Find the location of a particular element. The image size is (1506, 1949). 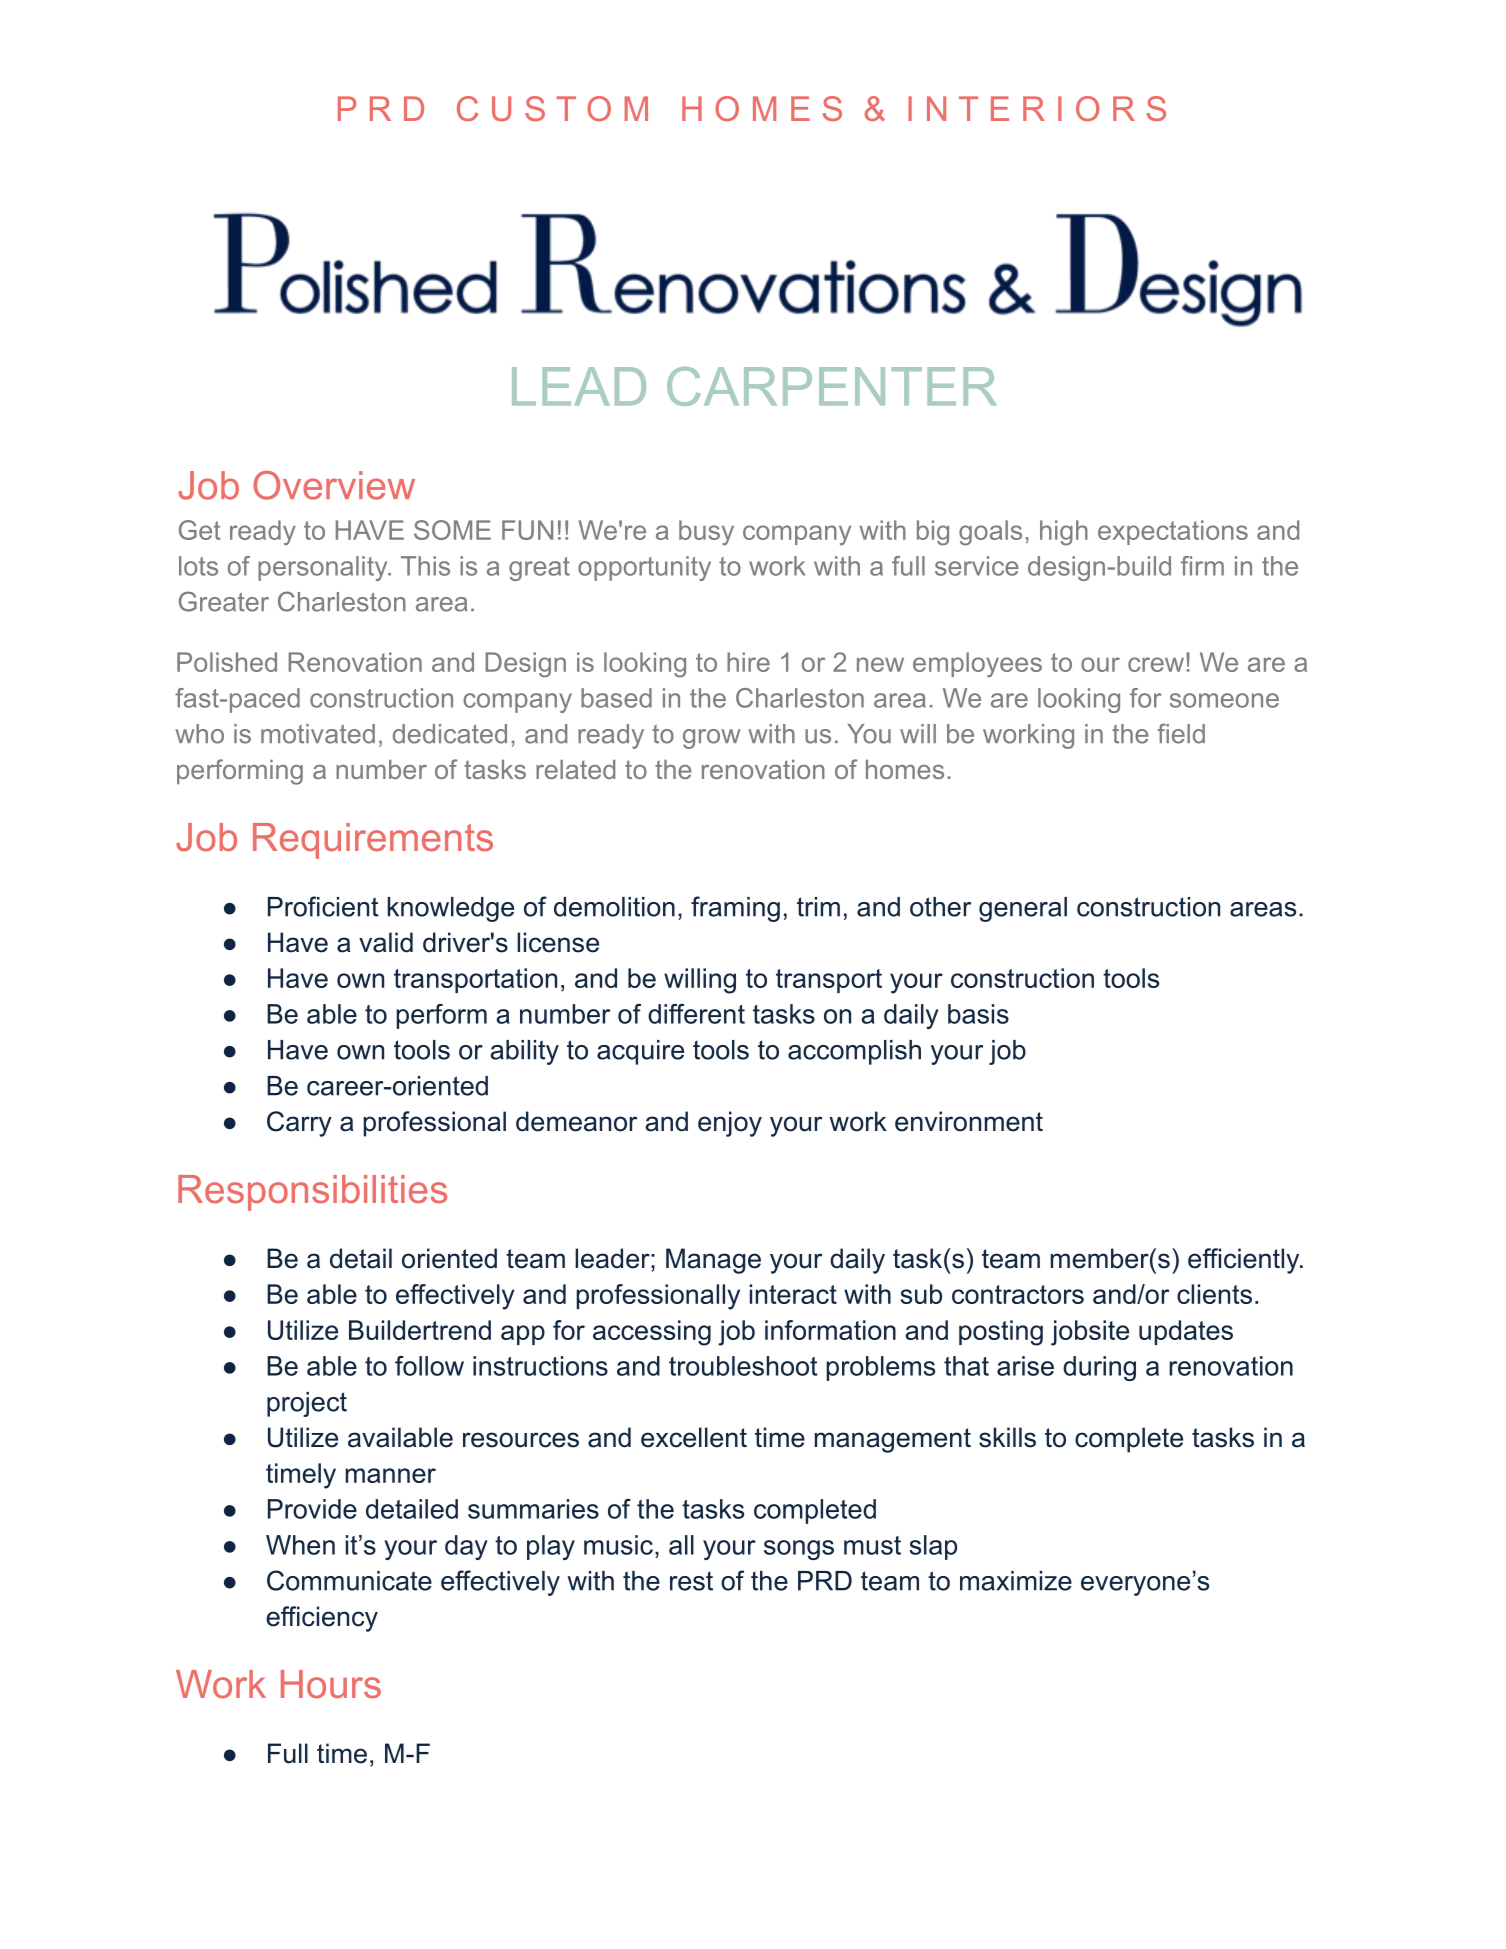

expectations is located at coordinates (1173, 532).
